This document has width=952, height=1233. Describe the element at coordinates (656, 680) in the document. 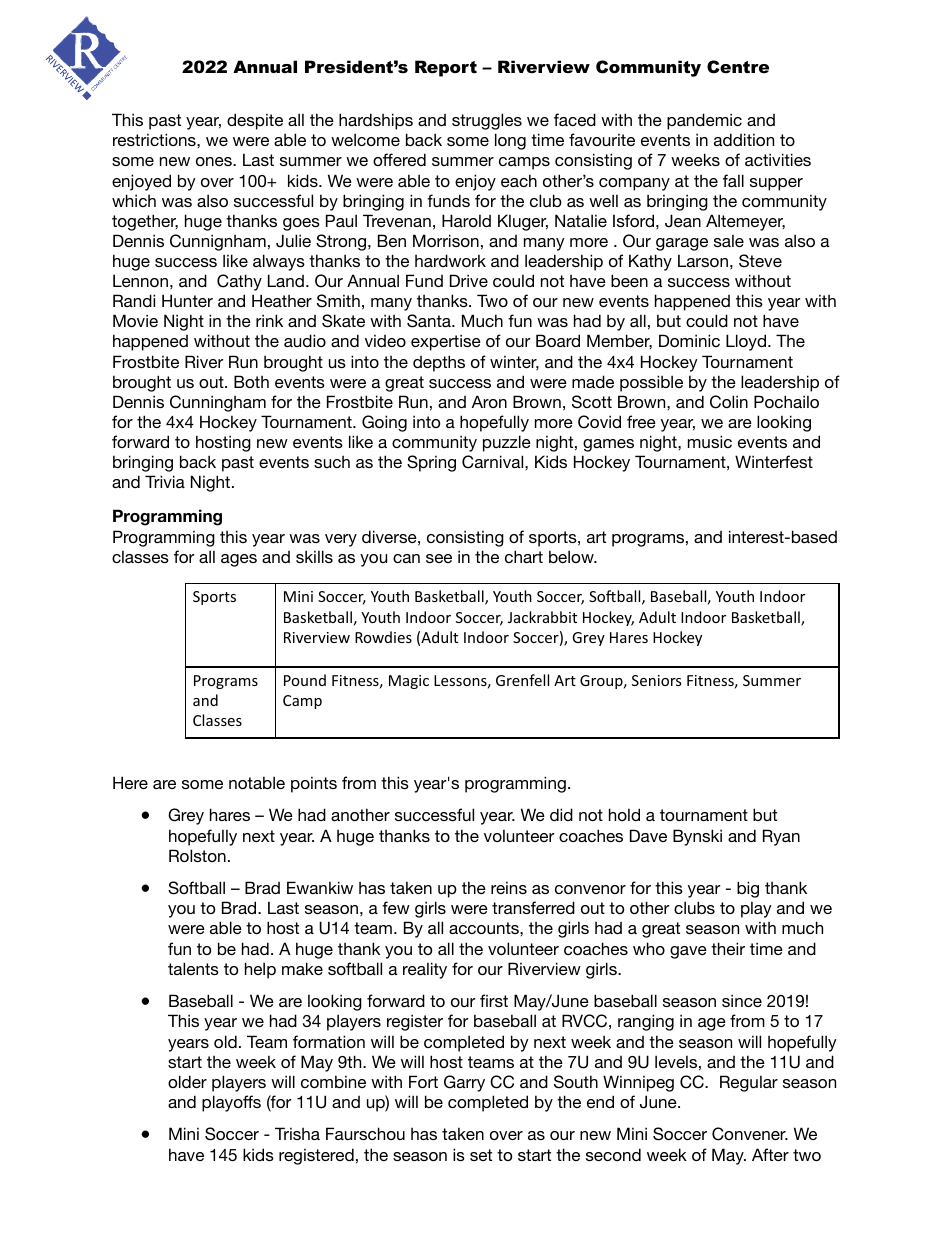

I see `Seniors` at that location.
